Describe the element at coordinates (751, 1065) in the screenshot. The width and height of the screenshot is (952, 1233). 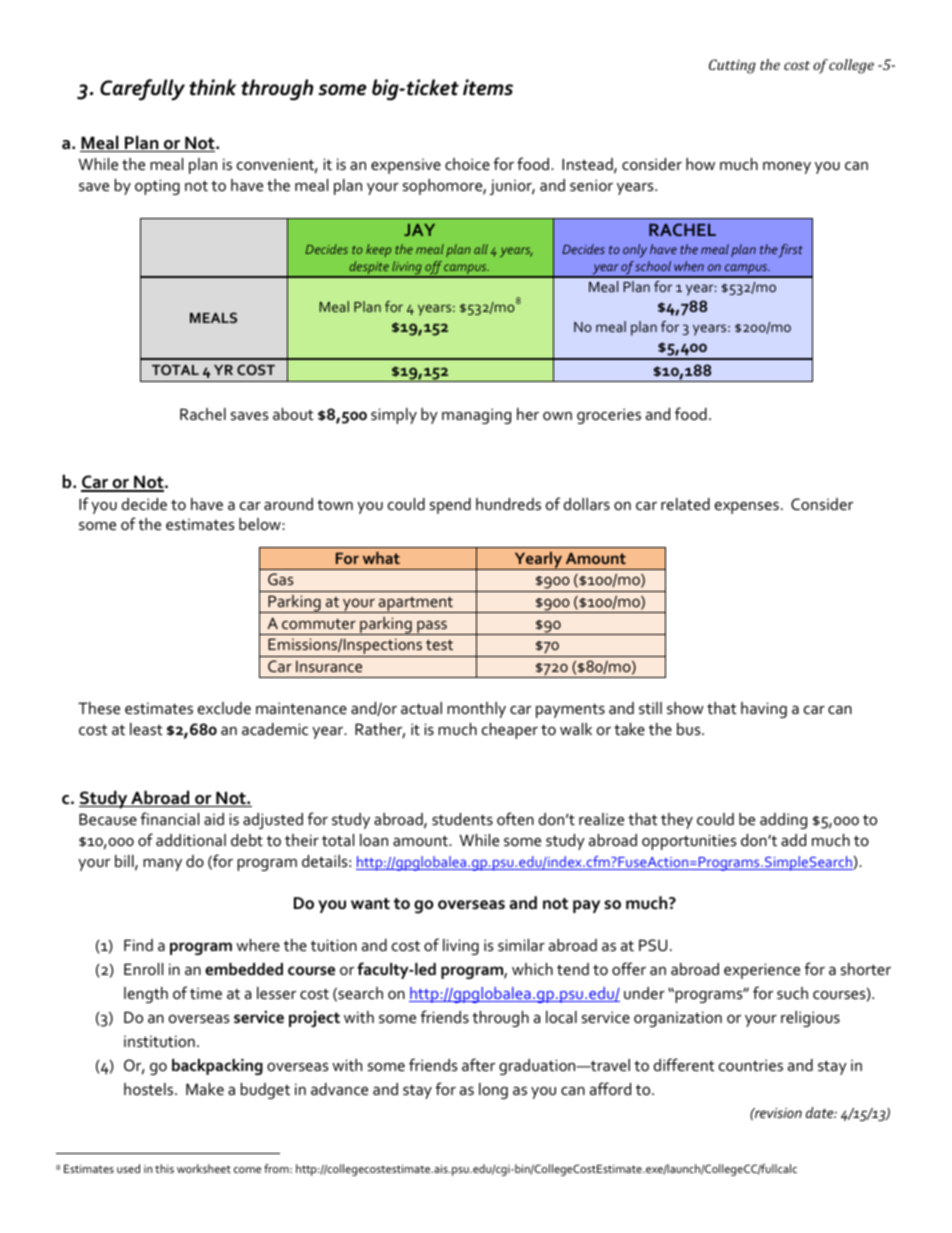
I see `countries` at that location.
